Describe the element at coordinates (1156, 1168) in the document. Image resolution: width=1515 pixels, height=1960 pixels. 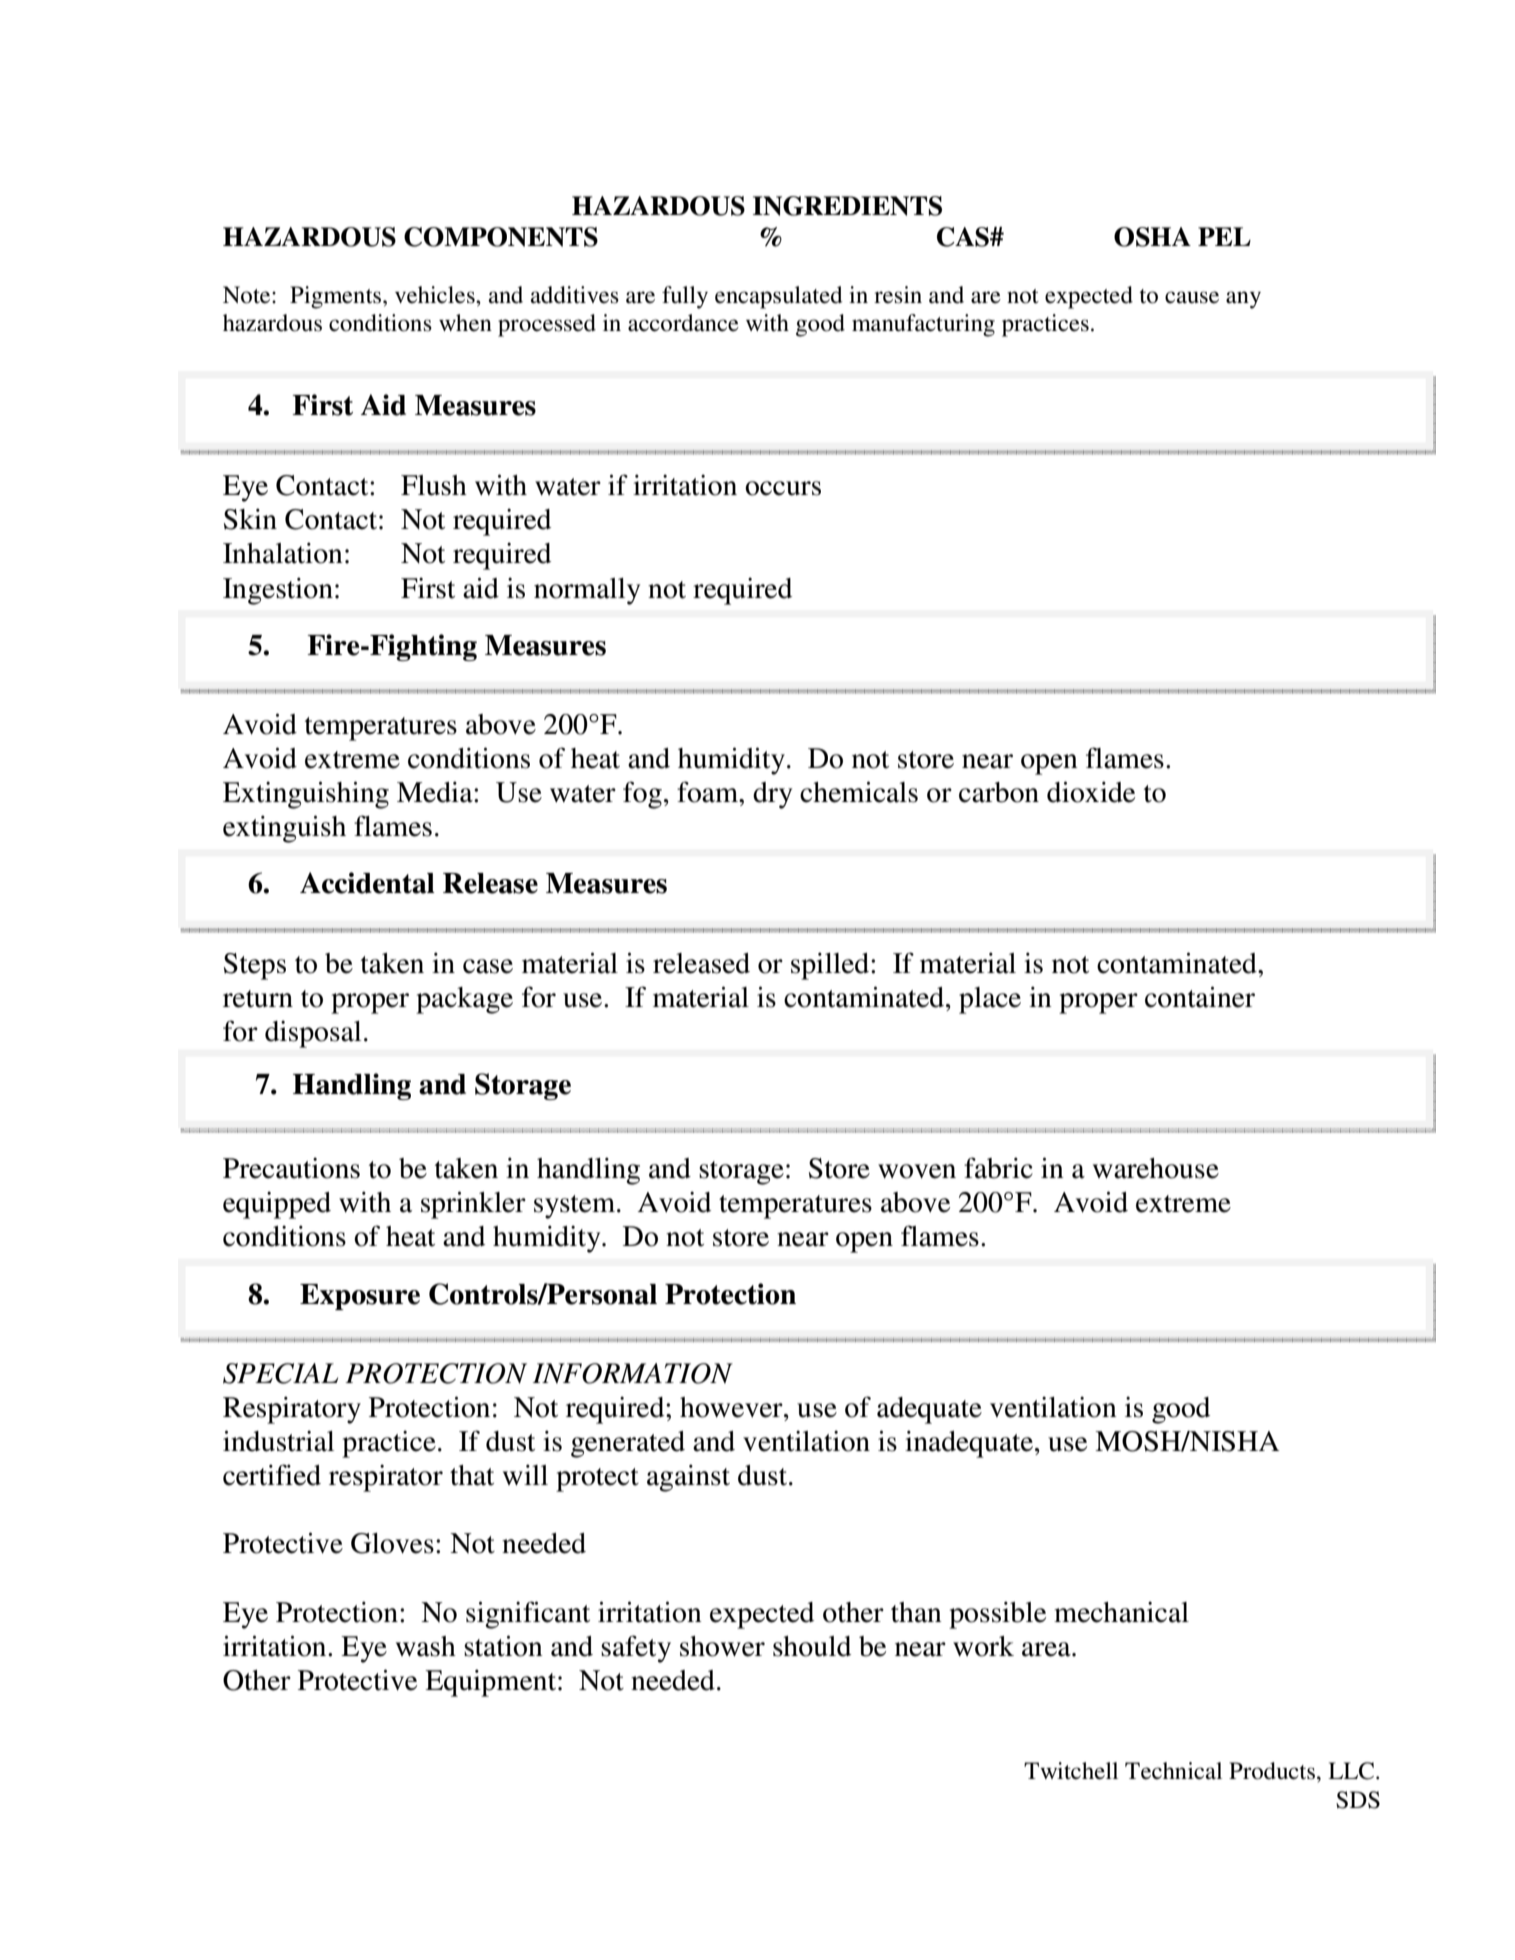
I see `warehouse` at that location.
